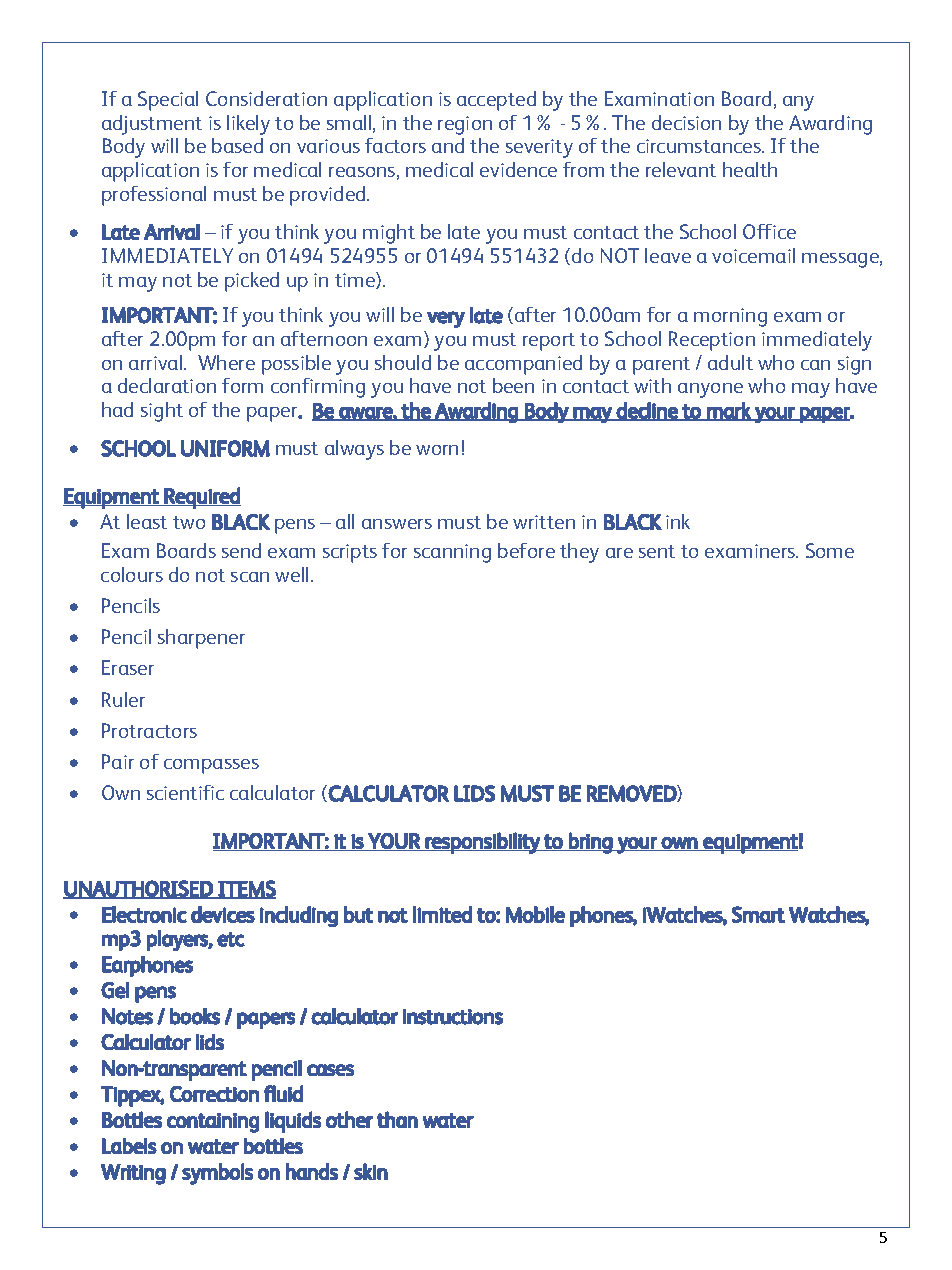 The height and width of the screenshot is (1270, 952). What do you see at coordinates (750, 169) in the screenshot?
I see `health` at bounding box center [750, 169].
